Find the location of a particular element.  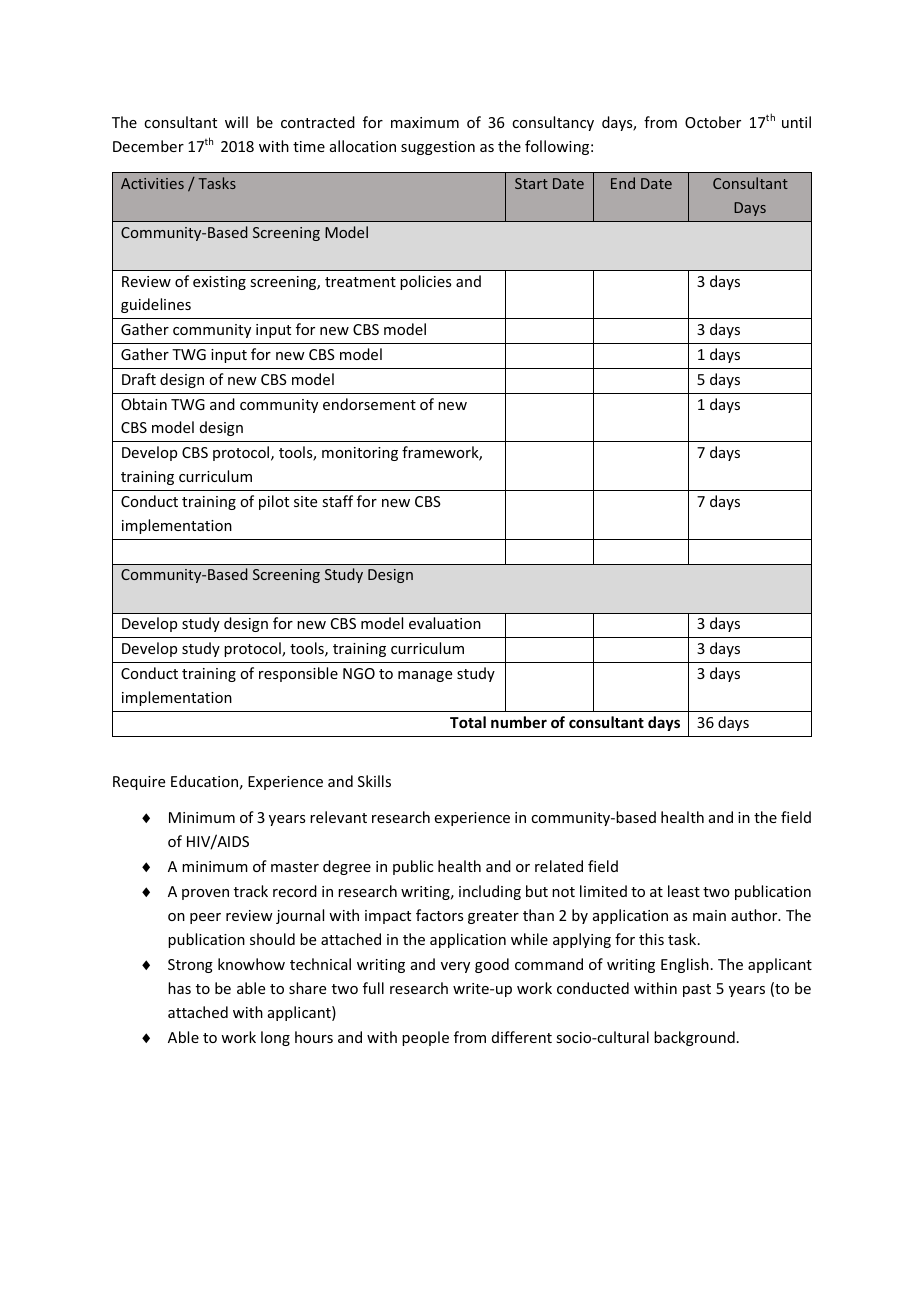

people is located at coordinates (425, 1038).
